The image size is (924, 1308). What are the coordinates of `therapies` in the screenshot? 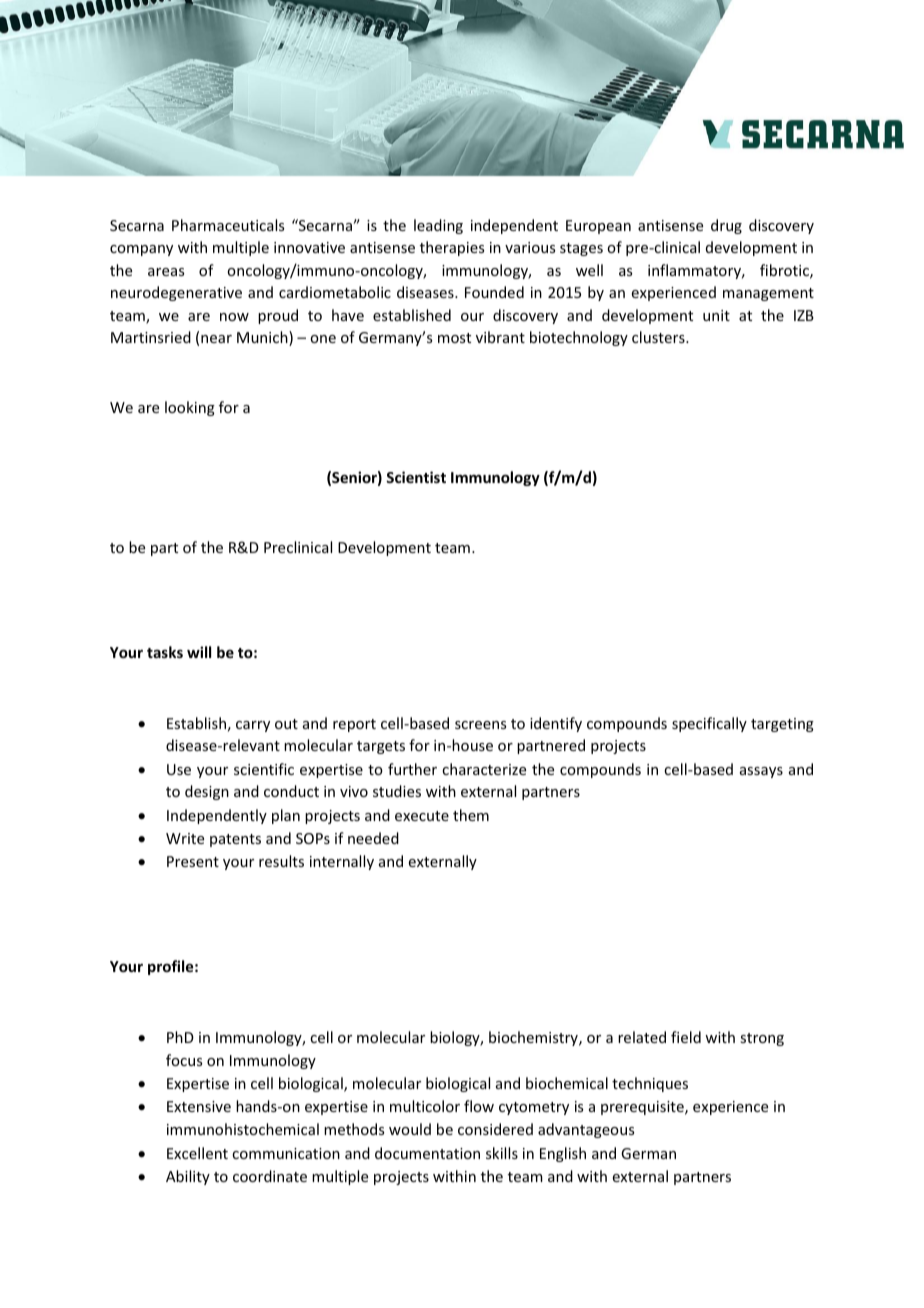 It's located at (452, 248).
